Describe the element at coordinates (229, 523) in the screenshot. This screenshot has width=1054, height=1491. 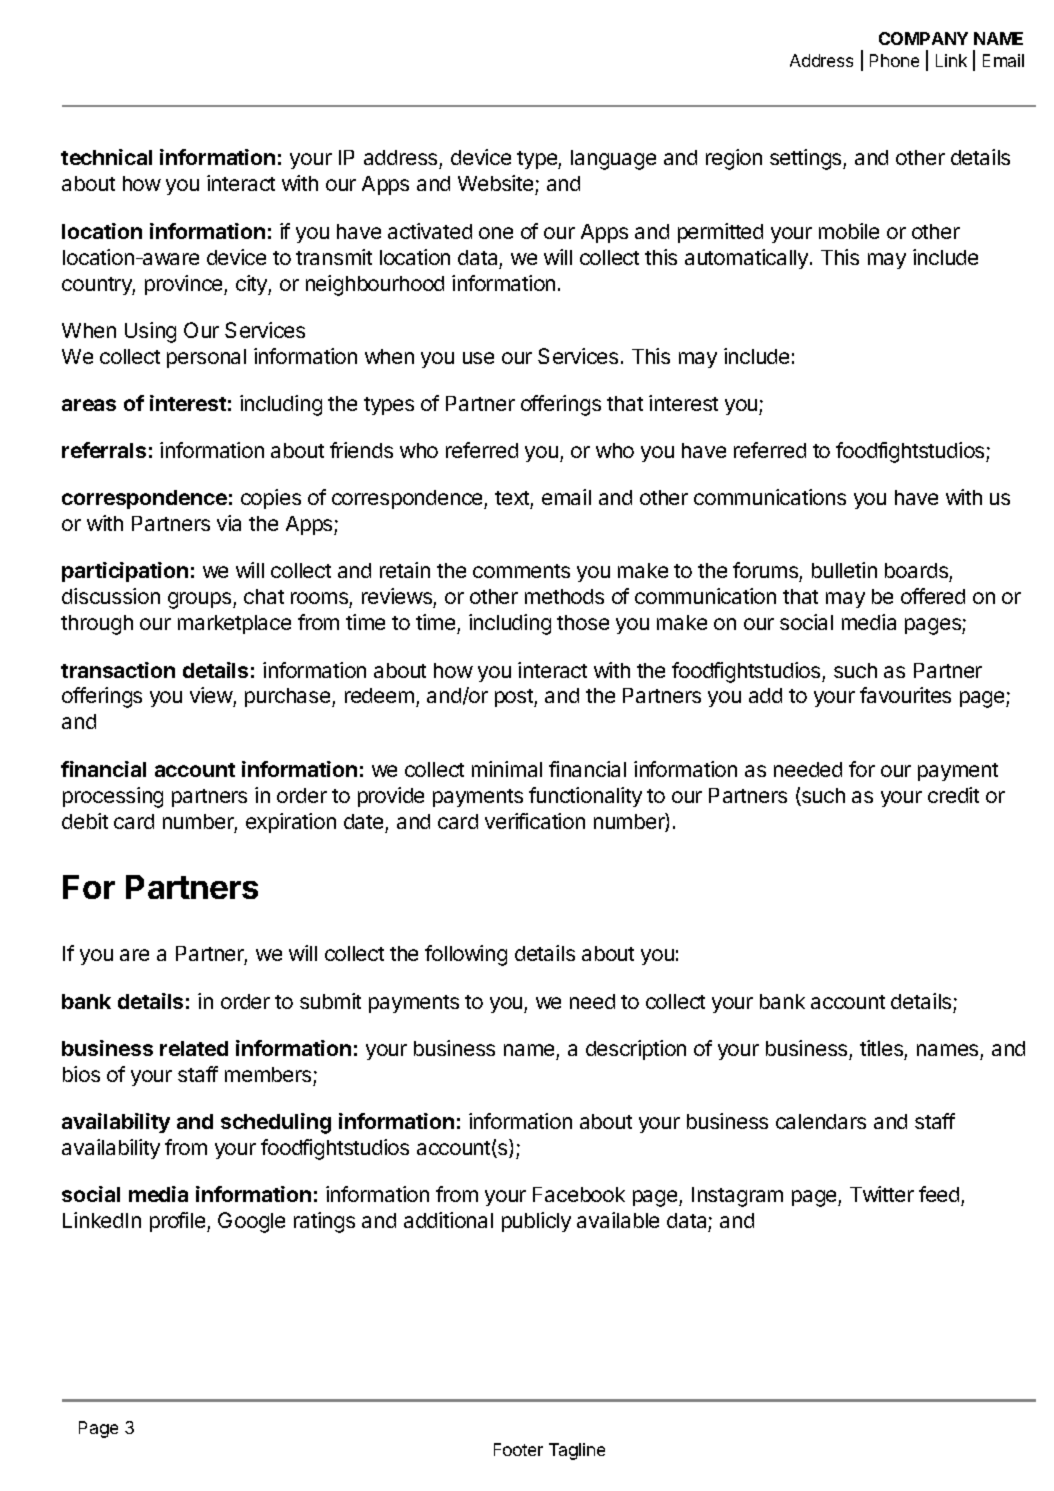
I see `via` at that location.
